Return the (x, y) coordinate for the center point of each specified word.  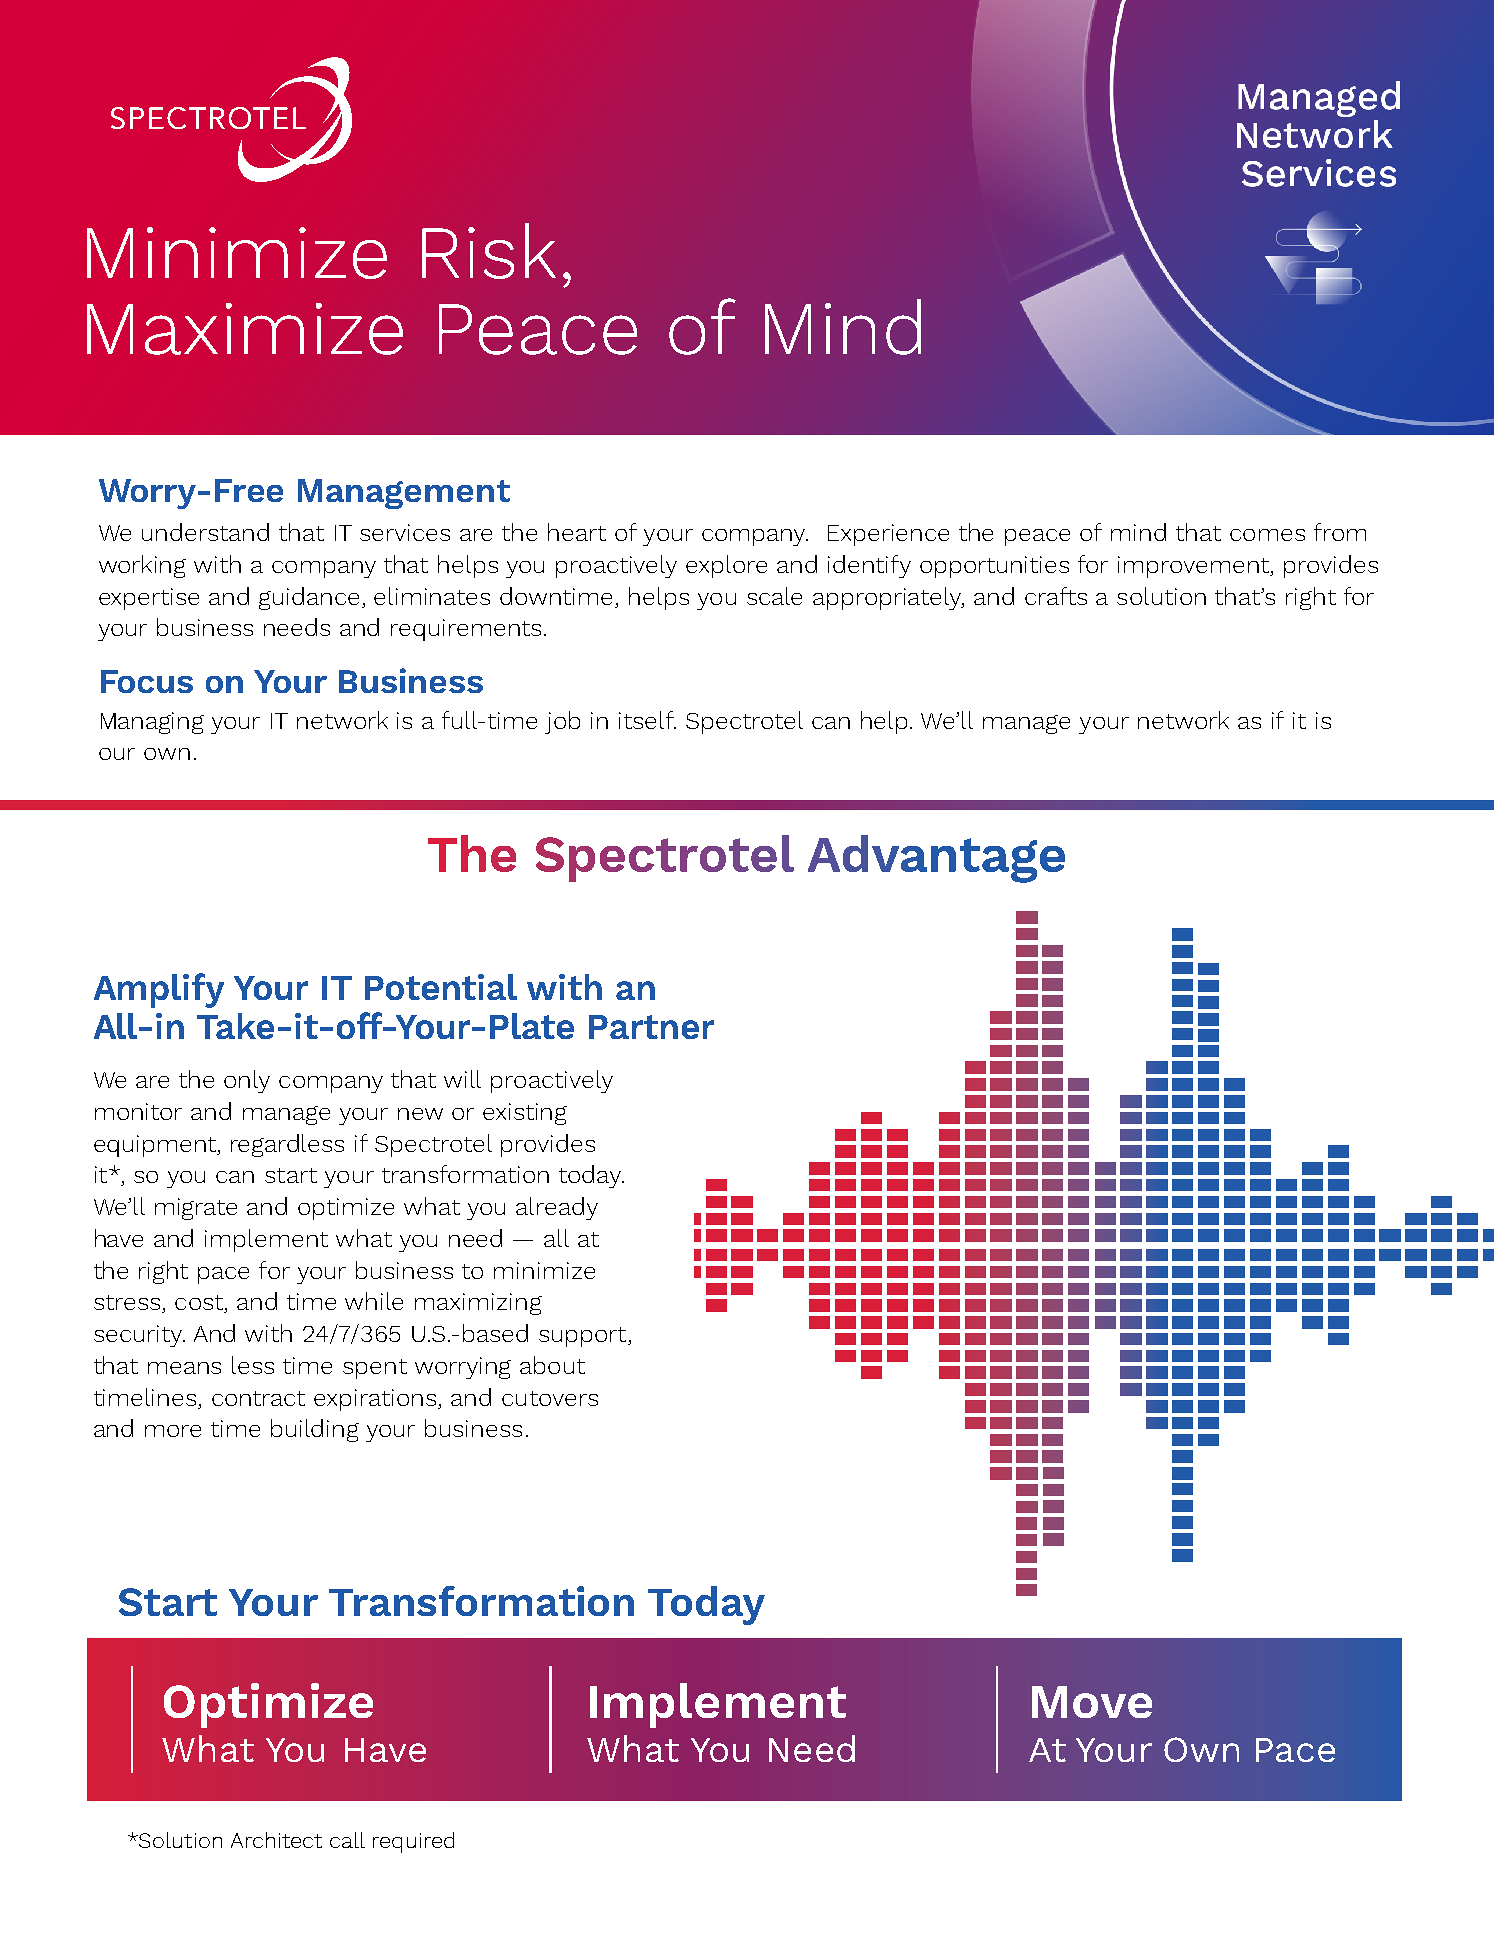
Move (1092, 1702)
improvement (1195, 567)
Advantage (936, 859)
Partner (651, 1027)
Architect (276, 1840)
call (347, 1840)
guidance (311, 598)
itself (647, 720)
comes (1267, 535)
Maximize (245, 329)
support (584, 1337)
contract (258, 1398)
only (247, 1081)
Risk (489, 251)
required (413, 1842)
